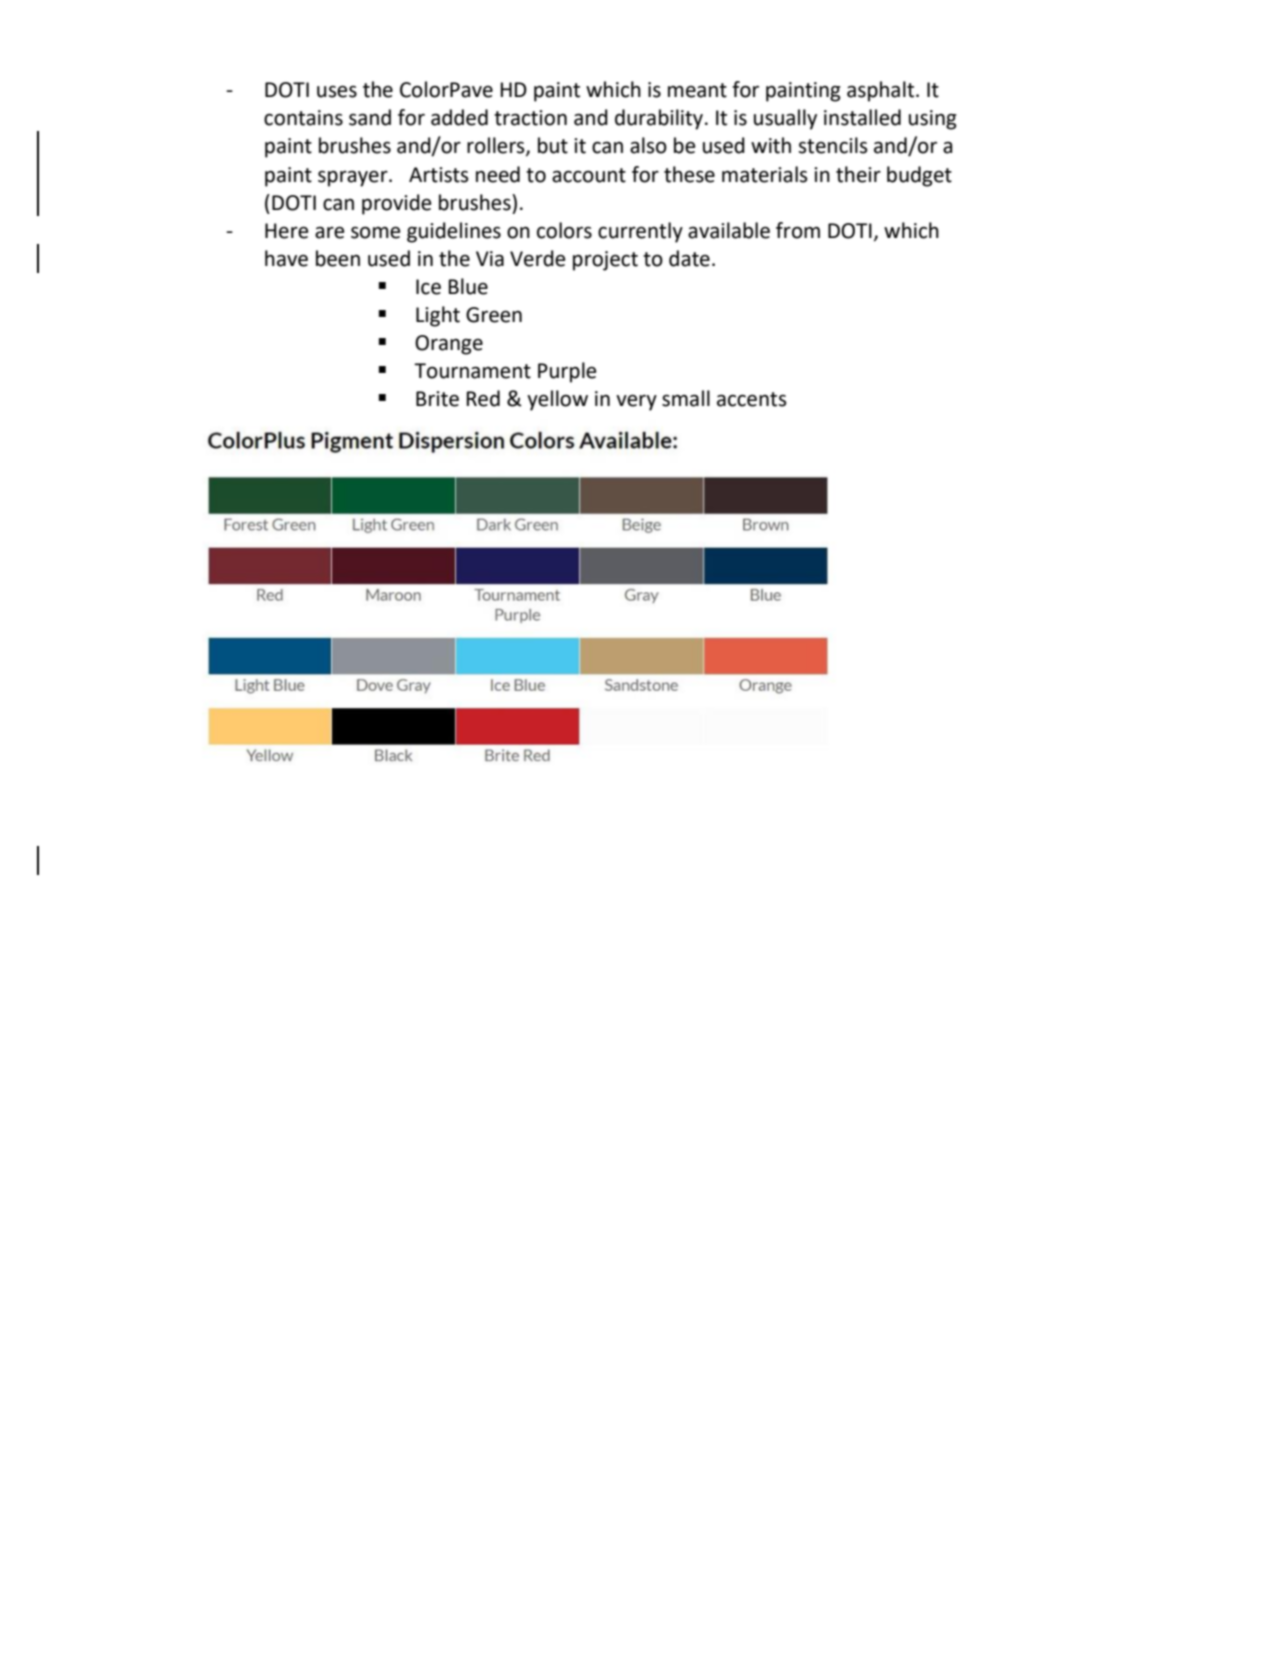  Describe the element at coordinates (798, 230) in the screenshot. I see `from` at that location.
